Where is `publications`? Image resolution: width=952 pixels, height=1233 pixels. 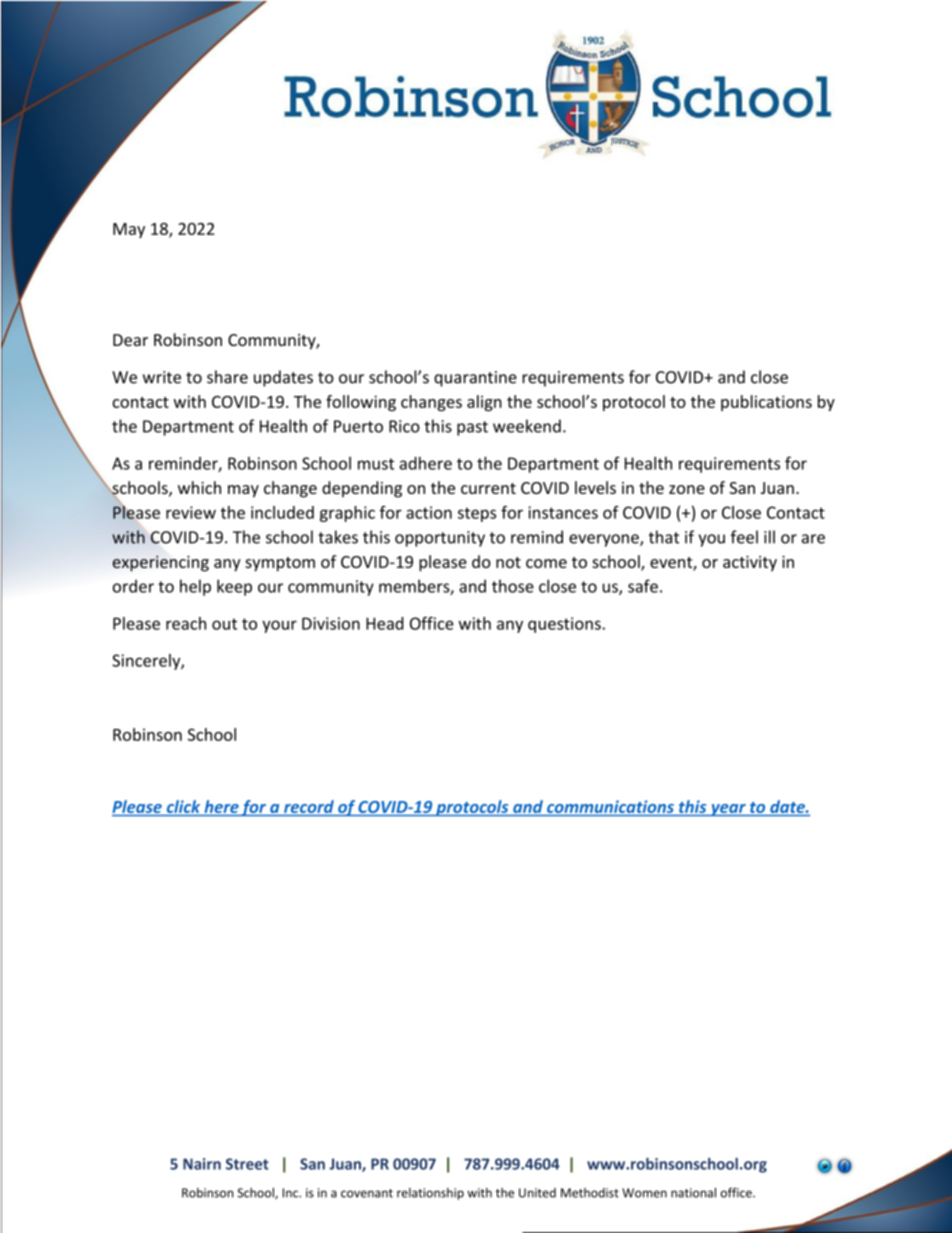
publications is located at coordinates (766, 403).
